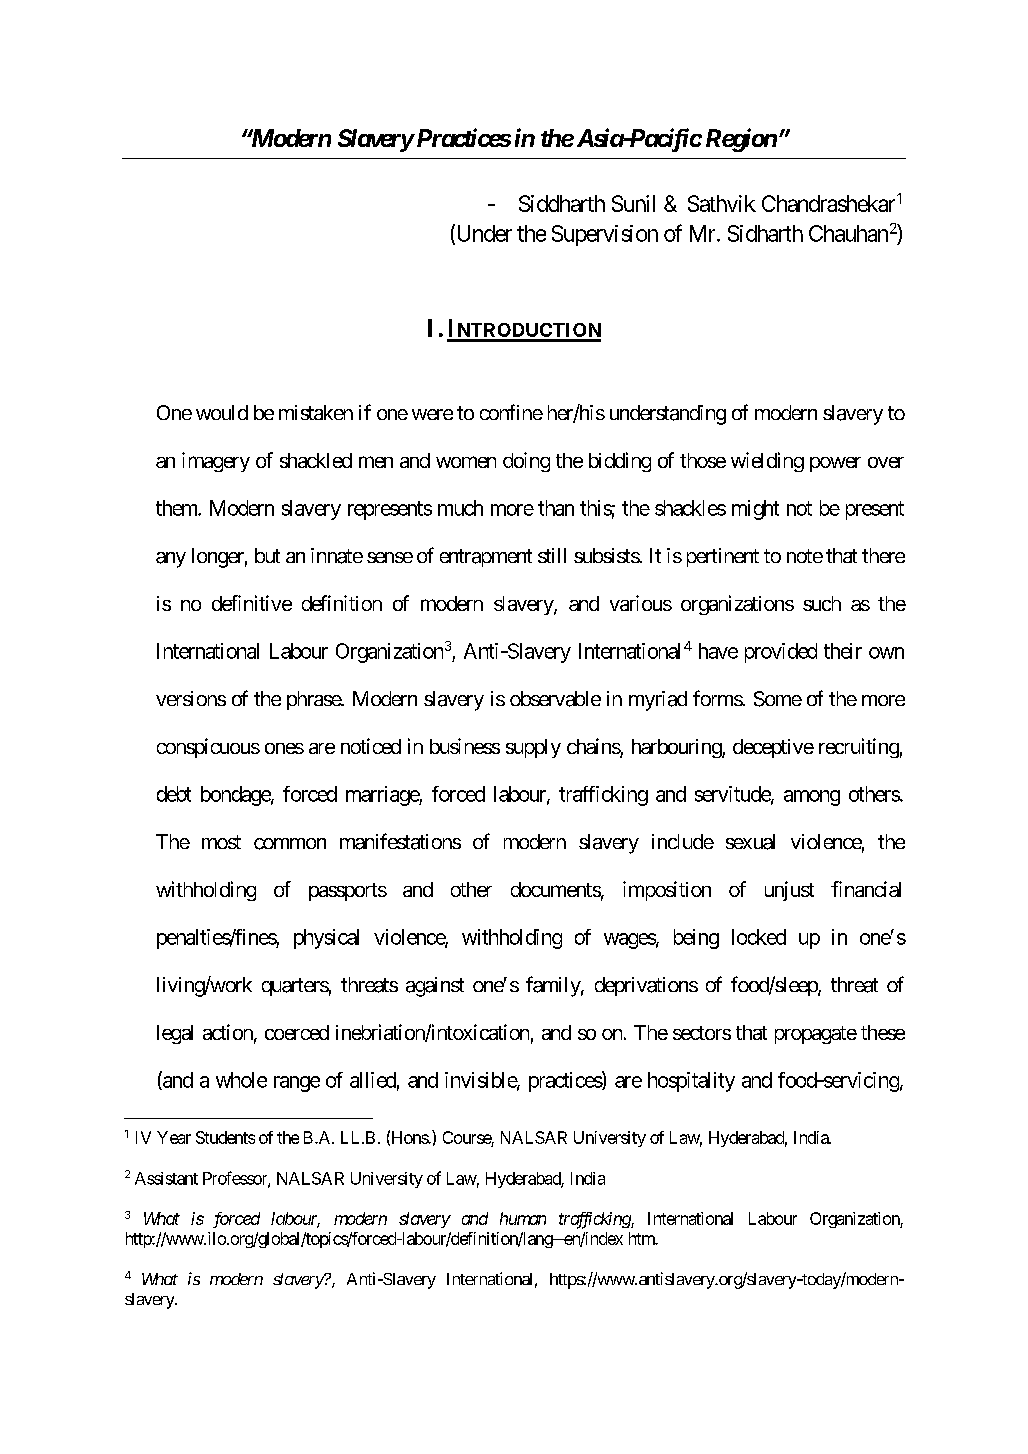 This document has width=1028, height=1454. I want to click on Region, so click(741, 140).
